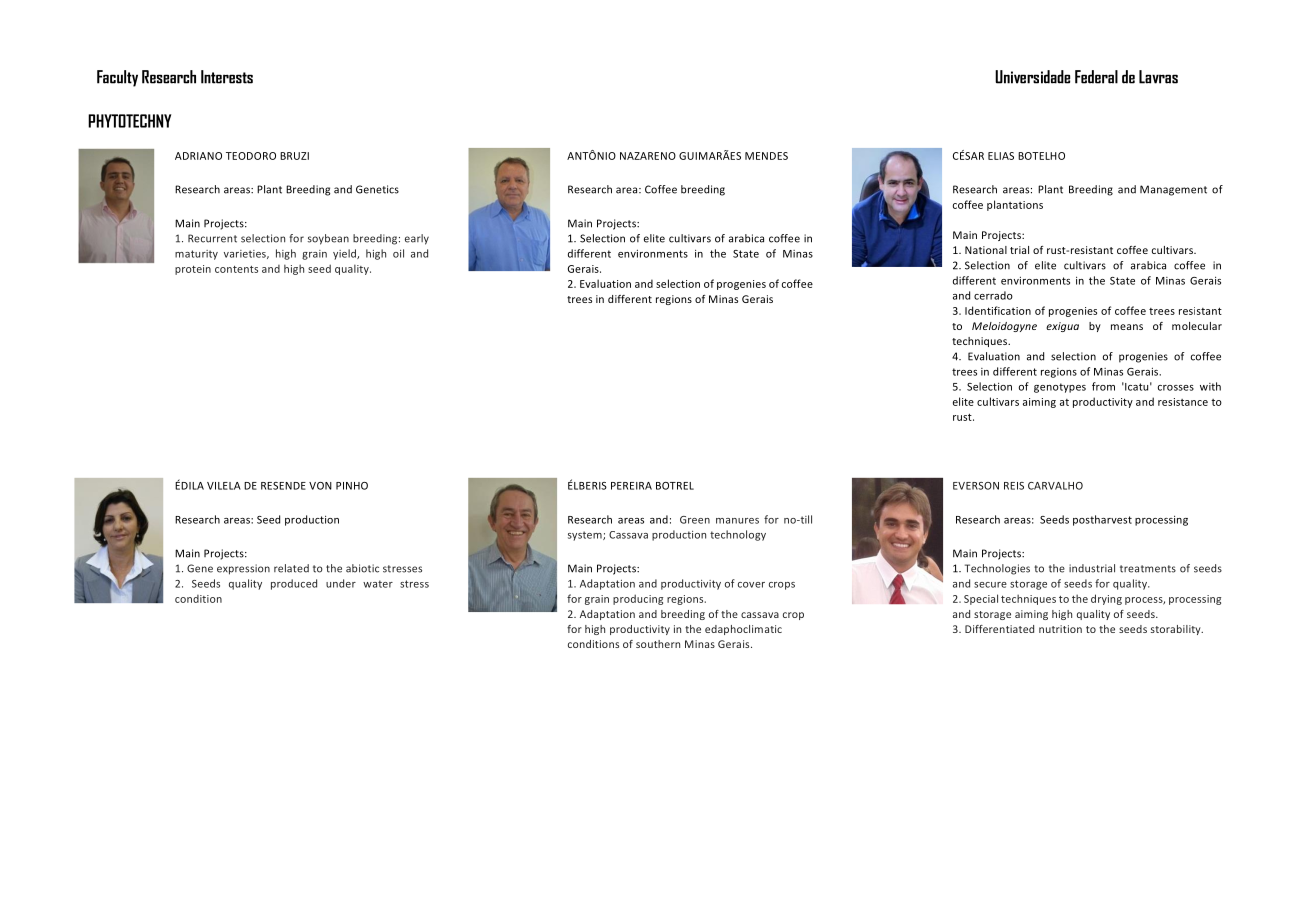 This document has width=1308, height=924. Describe the element at coordinates (224, 486) in the document. I see `VILELA` at that location.
